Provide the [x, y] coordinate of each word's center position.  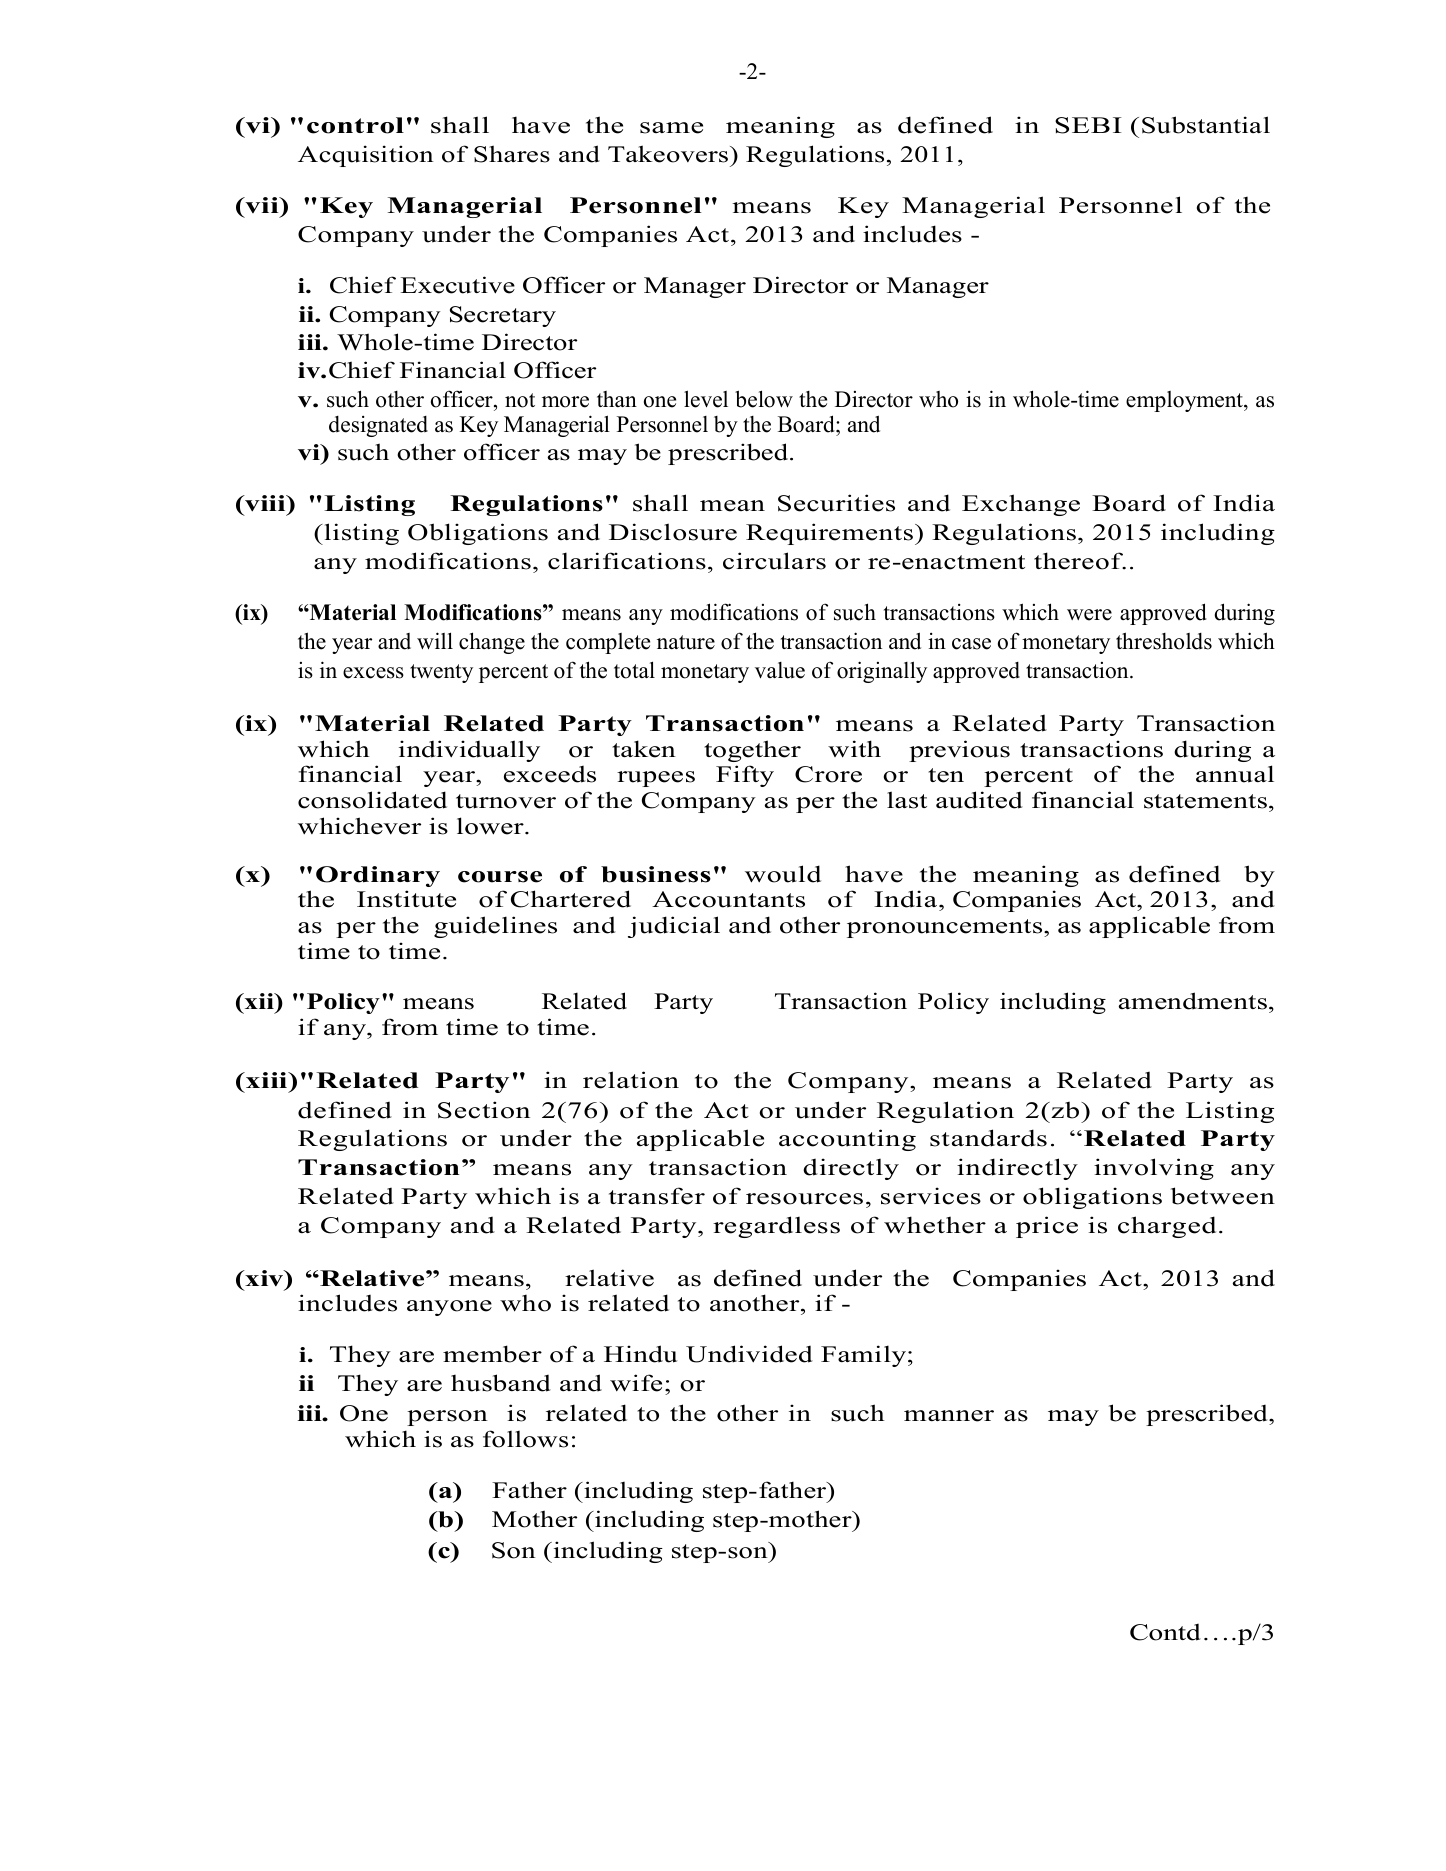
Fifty [745, 776]
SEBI [1088, 125]
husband [501, 1383]
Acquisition [366, 156]
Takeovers [668, 154]
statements [1205, 801]
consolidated [372, 800]
